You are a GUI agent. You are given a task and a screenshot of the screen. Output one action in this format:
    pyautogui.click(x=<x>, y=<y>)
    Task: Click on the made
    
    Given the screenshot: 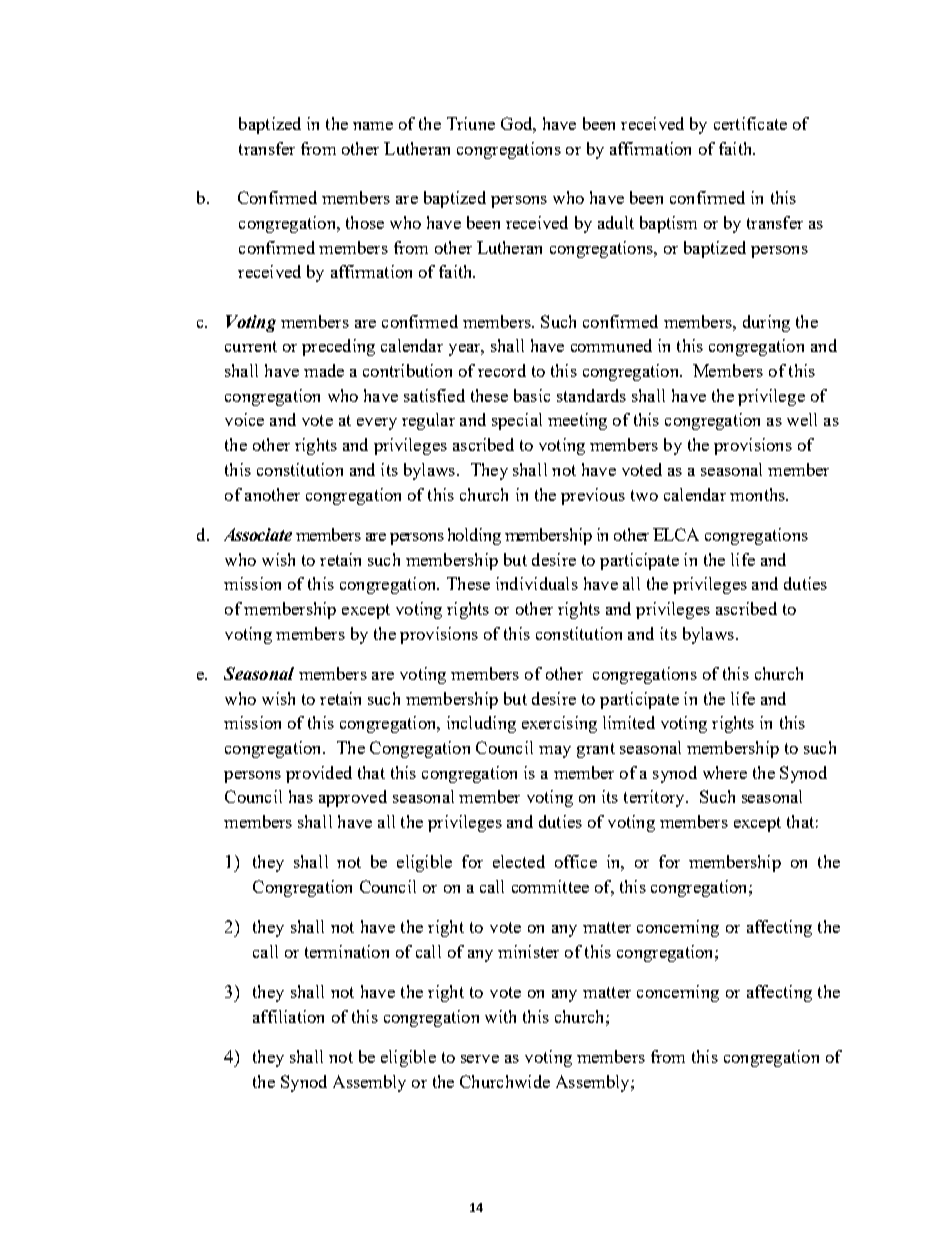 What is the action you would take?
    pyautogui.click(x=324, y=370)
